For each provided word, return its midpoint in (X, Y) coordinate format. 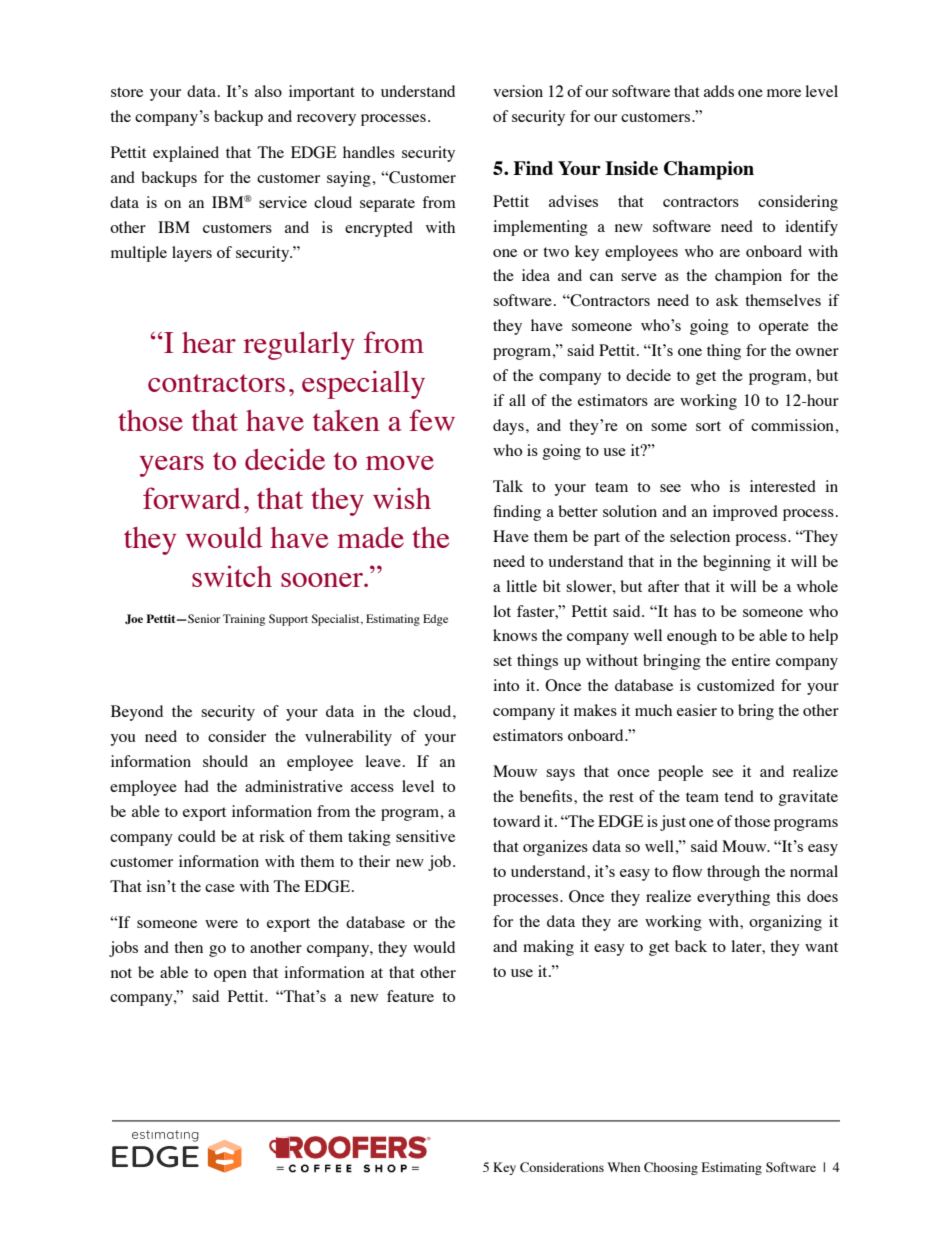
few (432, 420)
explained (186, 154)
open (230, 976)
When (623, 1167)
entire (751, 660)
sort (708, 426)
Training (244, 620)
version (518, 91)
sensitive (425, 836)
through (733, 873)
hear (209, 342)
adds (719, 91)
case (220, 888)
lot (502, 611)
